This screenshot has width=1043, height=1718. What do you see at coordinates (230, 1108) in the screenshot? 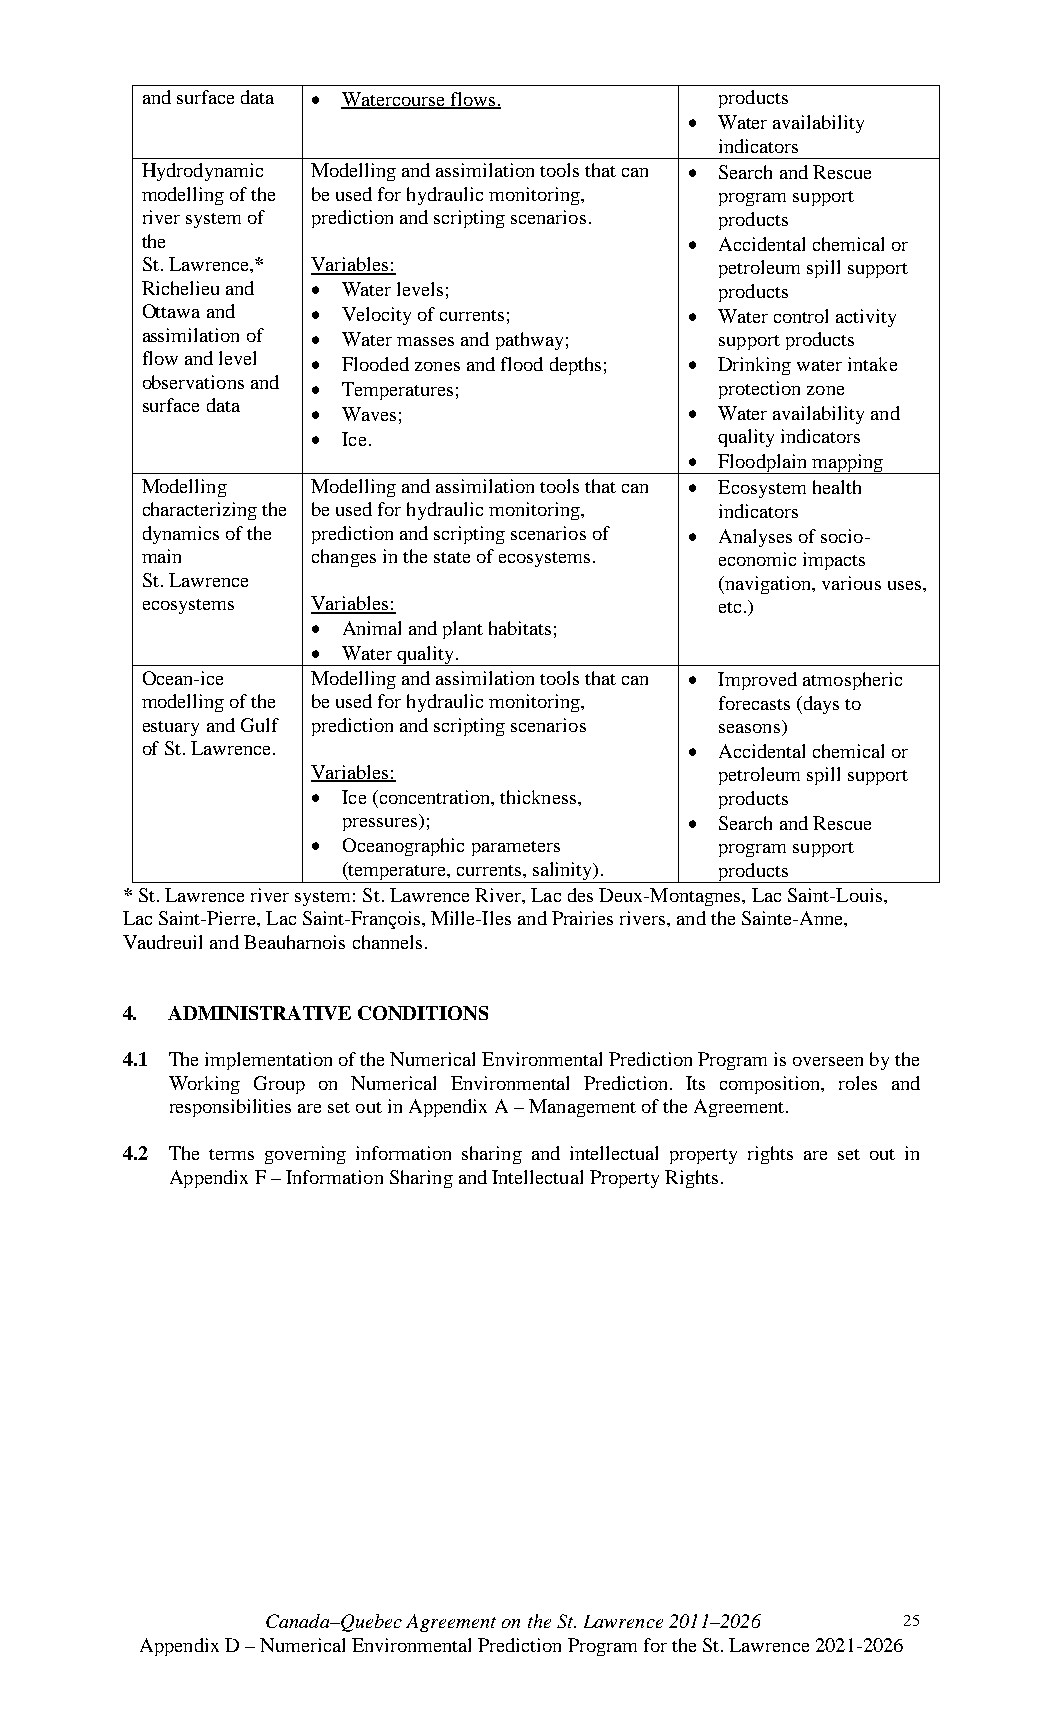
I see `responsibilities` at bounding box center [230, 1108].
